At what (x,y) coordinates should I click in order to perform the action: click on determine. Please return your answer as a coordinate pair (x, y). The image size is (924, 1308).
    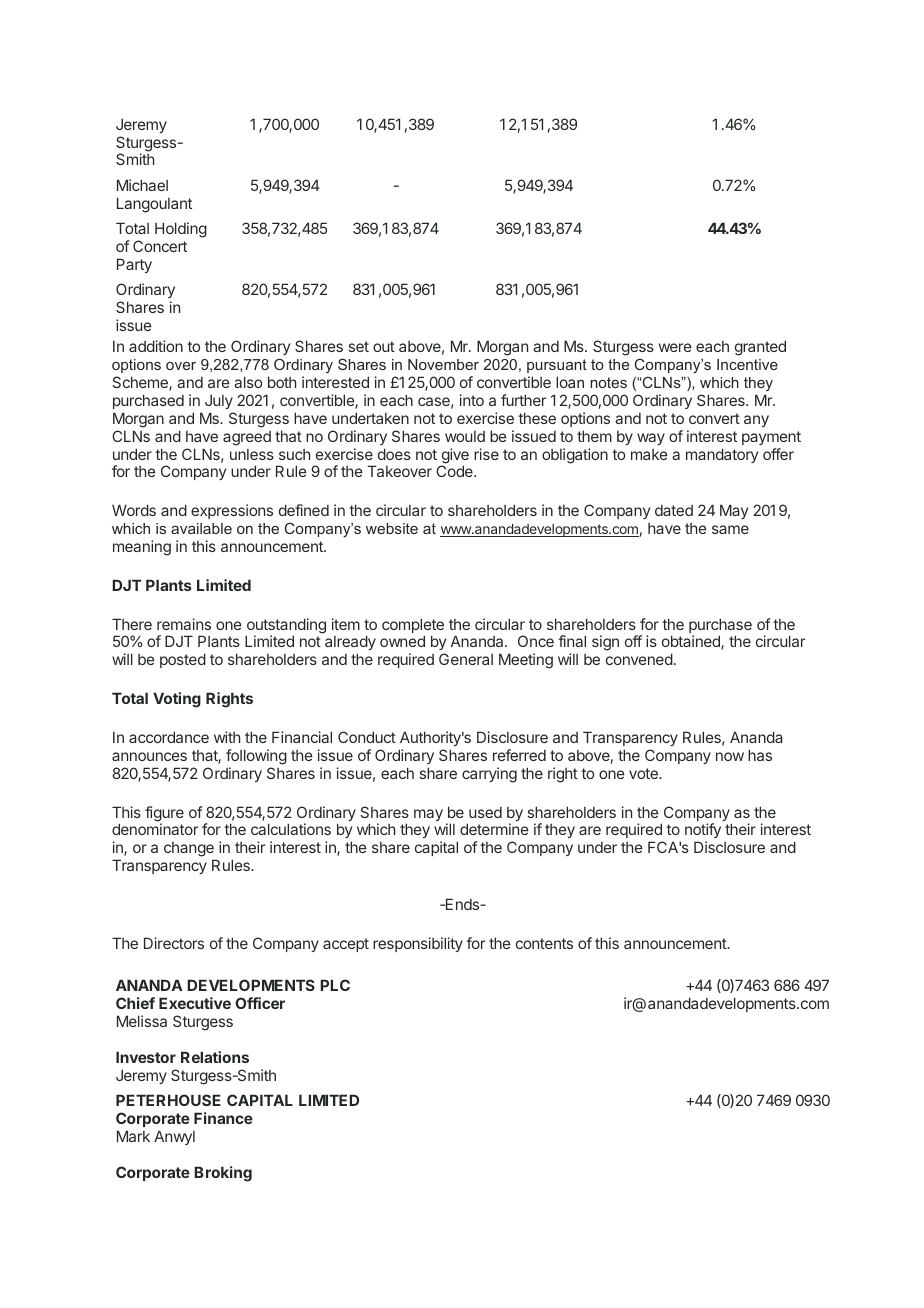
    Looking at the image, I should click on (494, 829).
